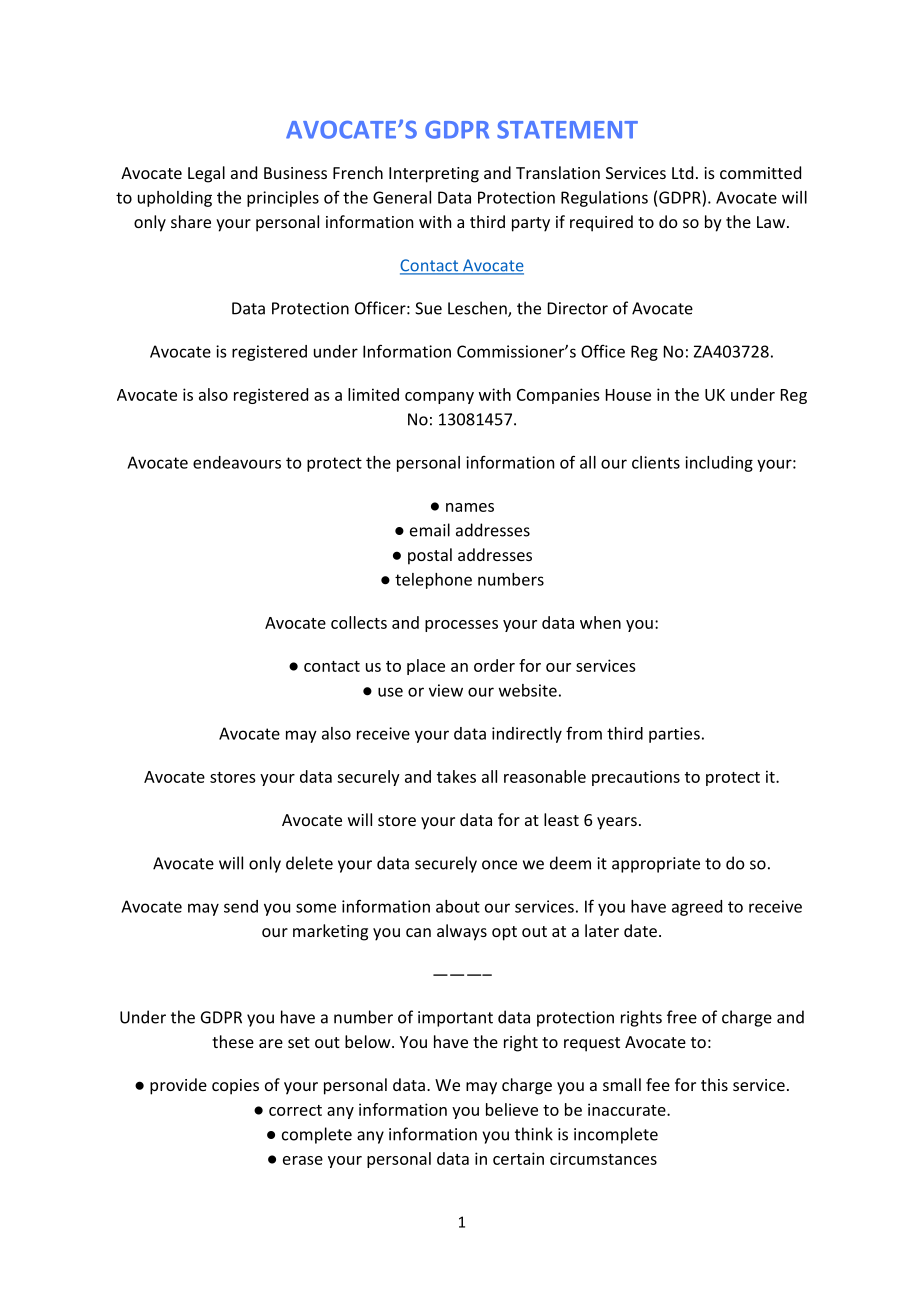  I want to click on Interpreting, so click(434, 175).
